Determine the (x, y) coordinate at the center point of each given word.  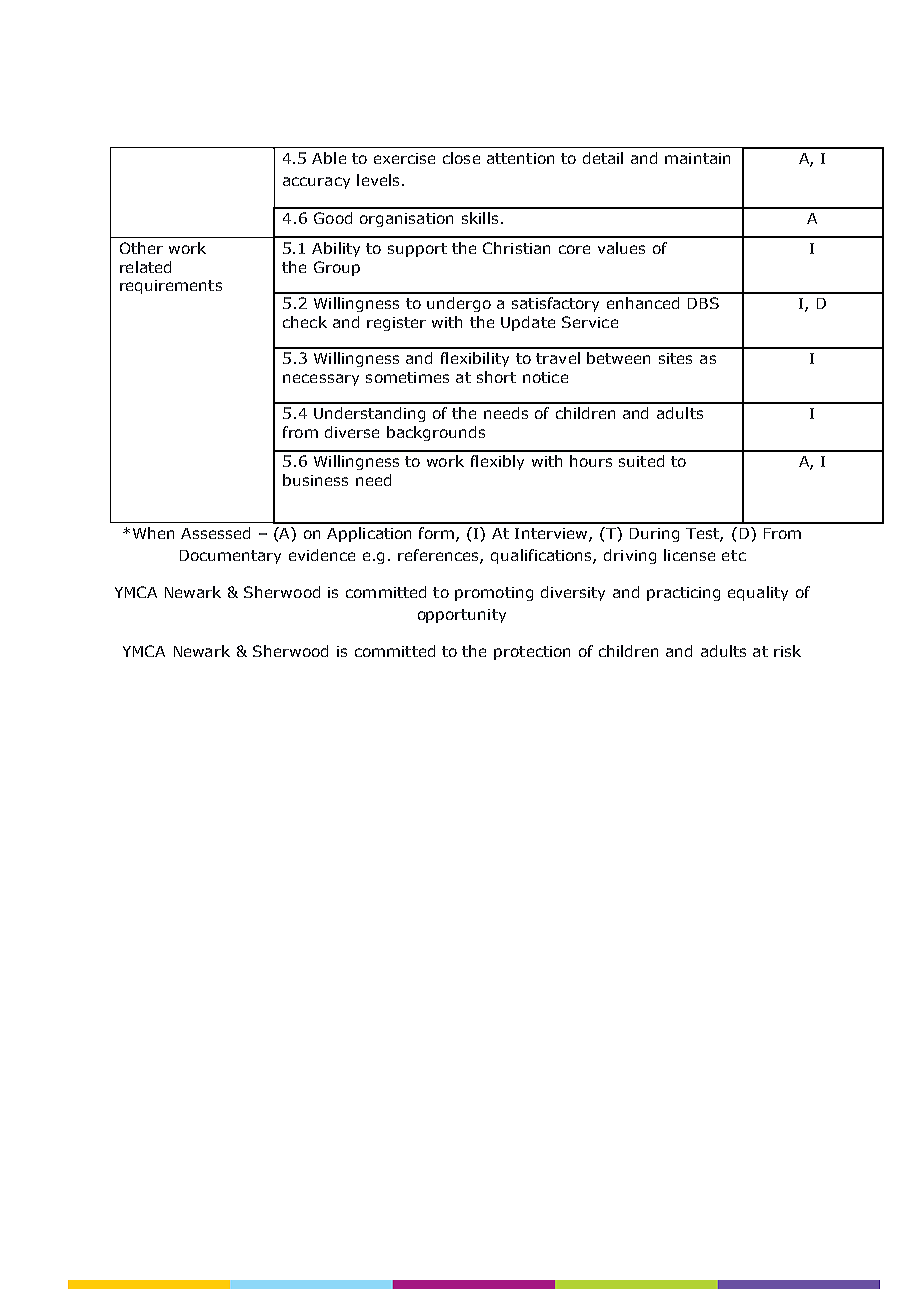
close (461, 158)
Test (703, 535)
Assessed (215, 533)
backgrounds (436, 433)
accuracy (316, 183)
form (436, 533)
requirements (171, 287)
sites (675, 358)
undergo (459, 304)
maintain (697, 158)
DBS (703, 303)
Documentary (230, 557)
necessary (321, 380)
